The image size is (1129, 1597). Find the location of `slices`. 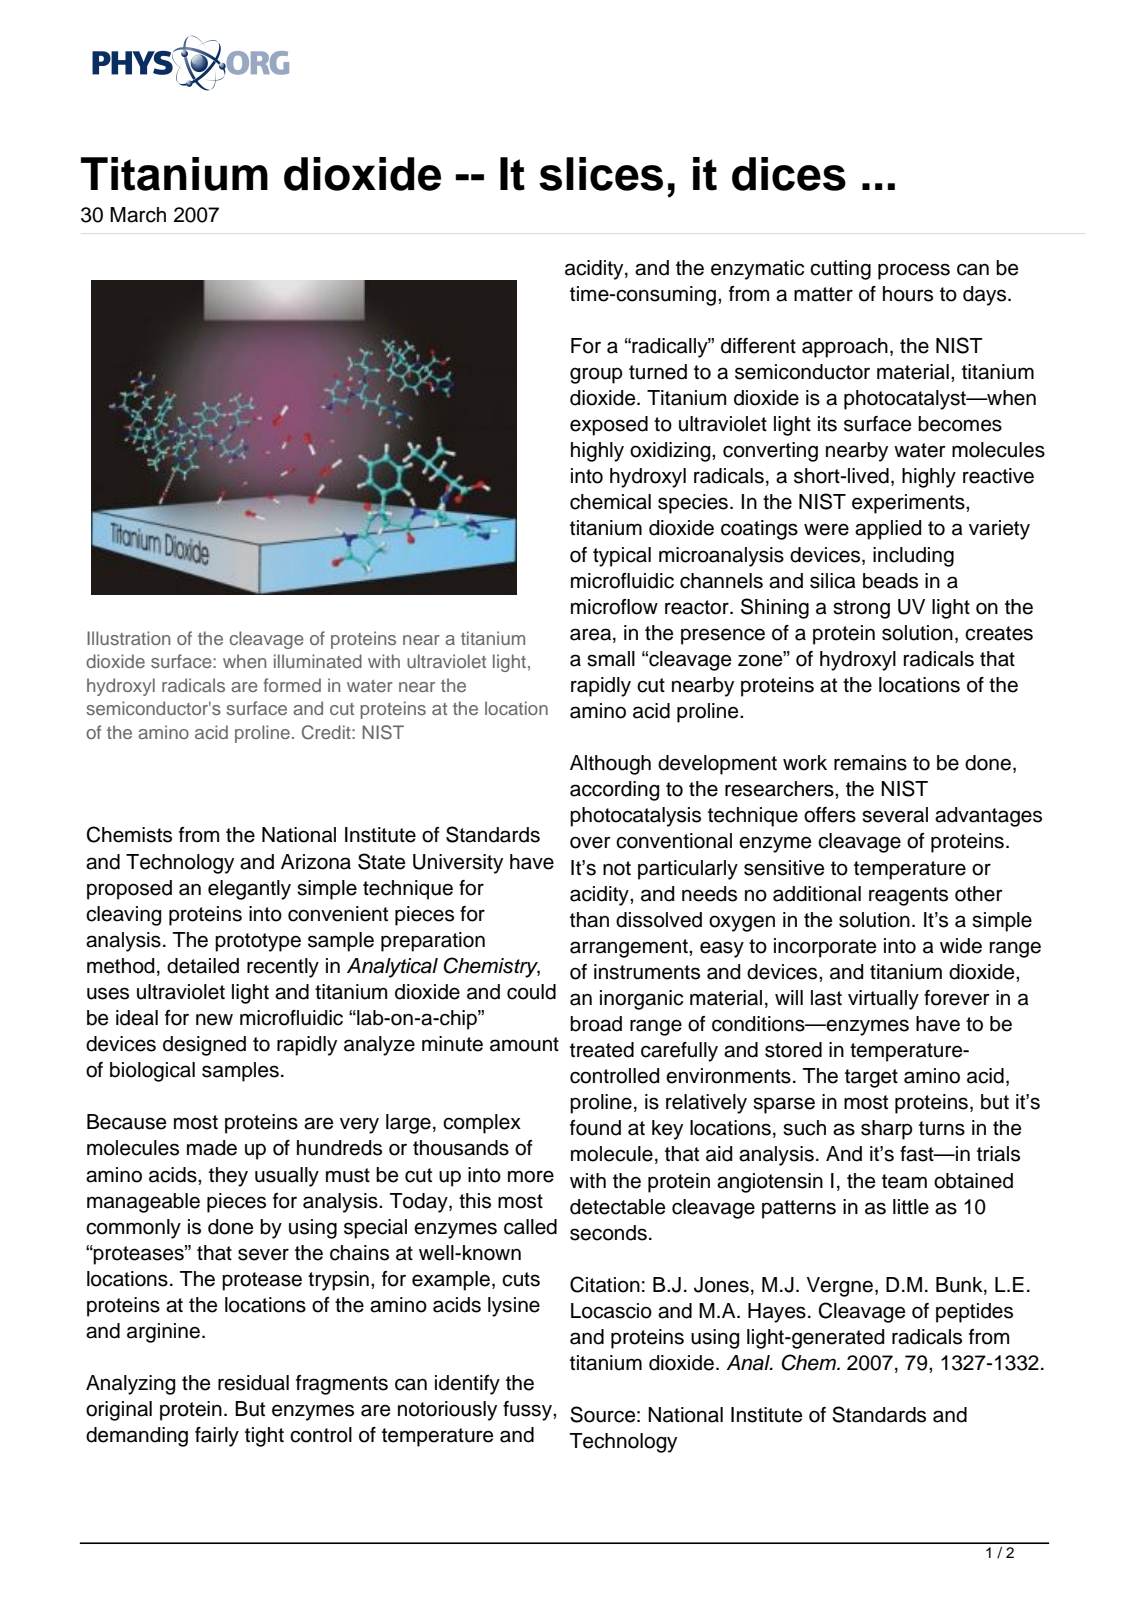

slices is located at coordinates (601, 174).
